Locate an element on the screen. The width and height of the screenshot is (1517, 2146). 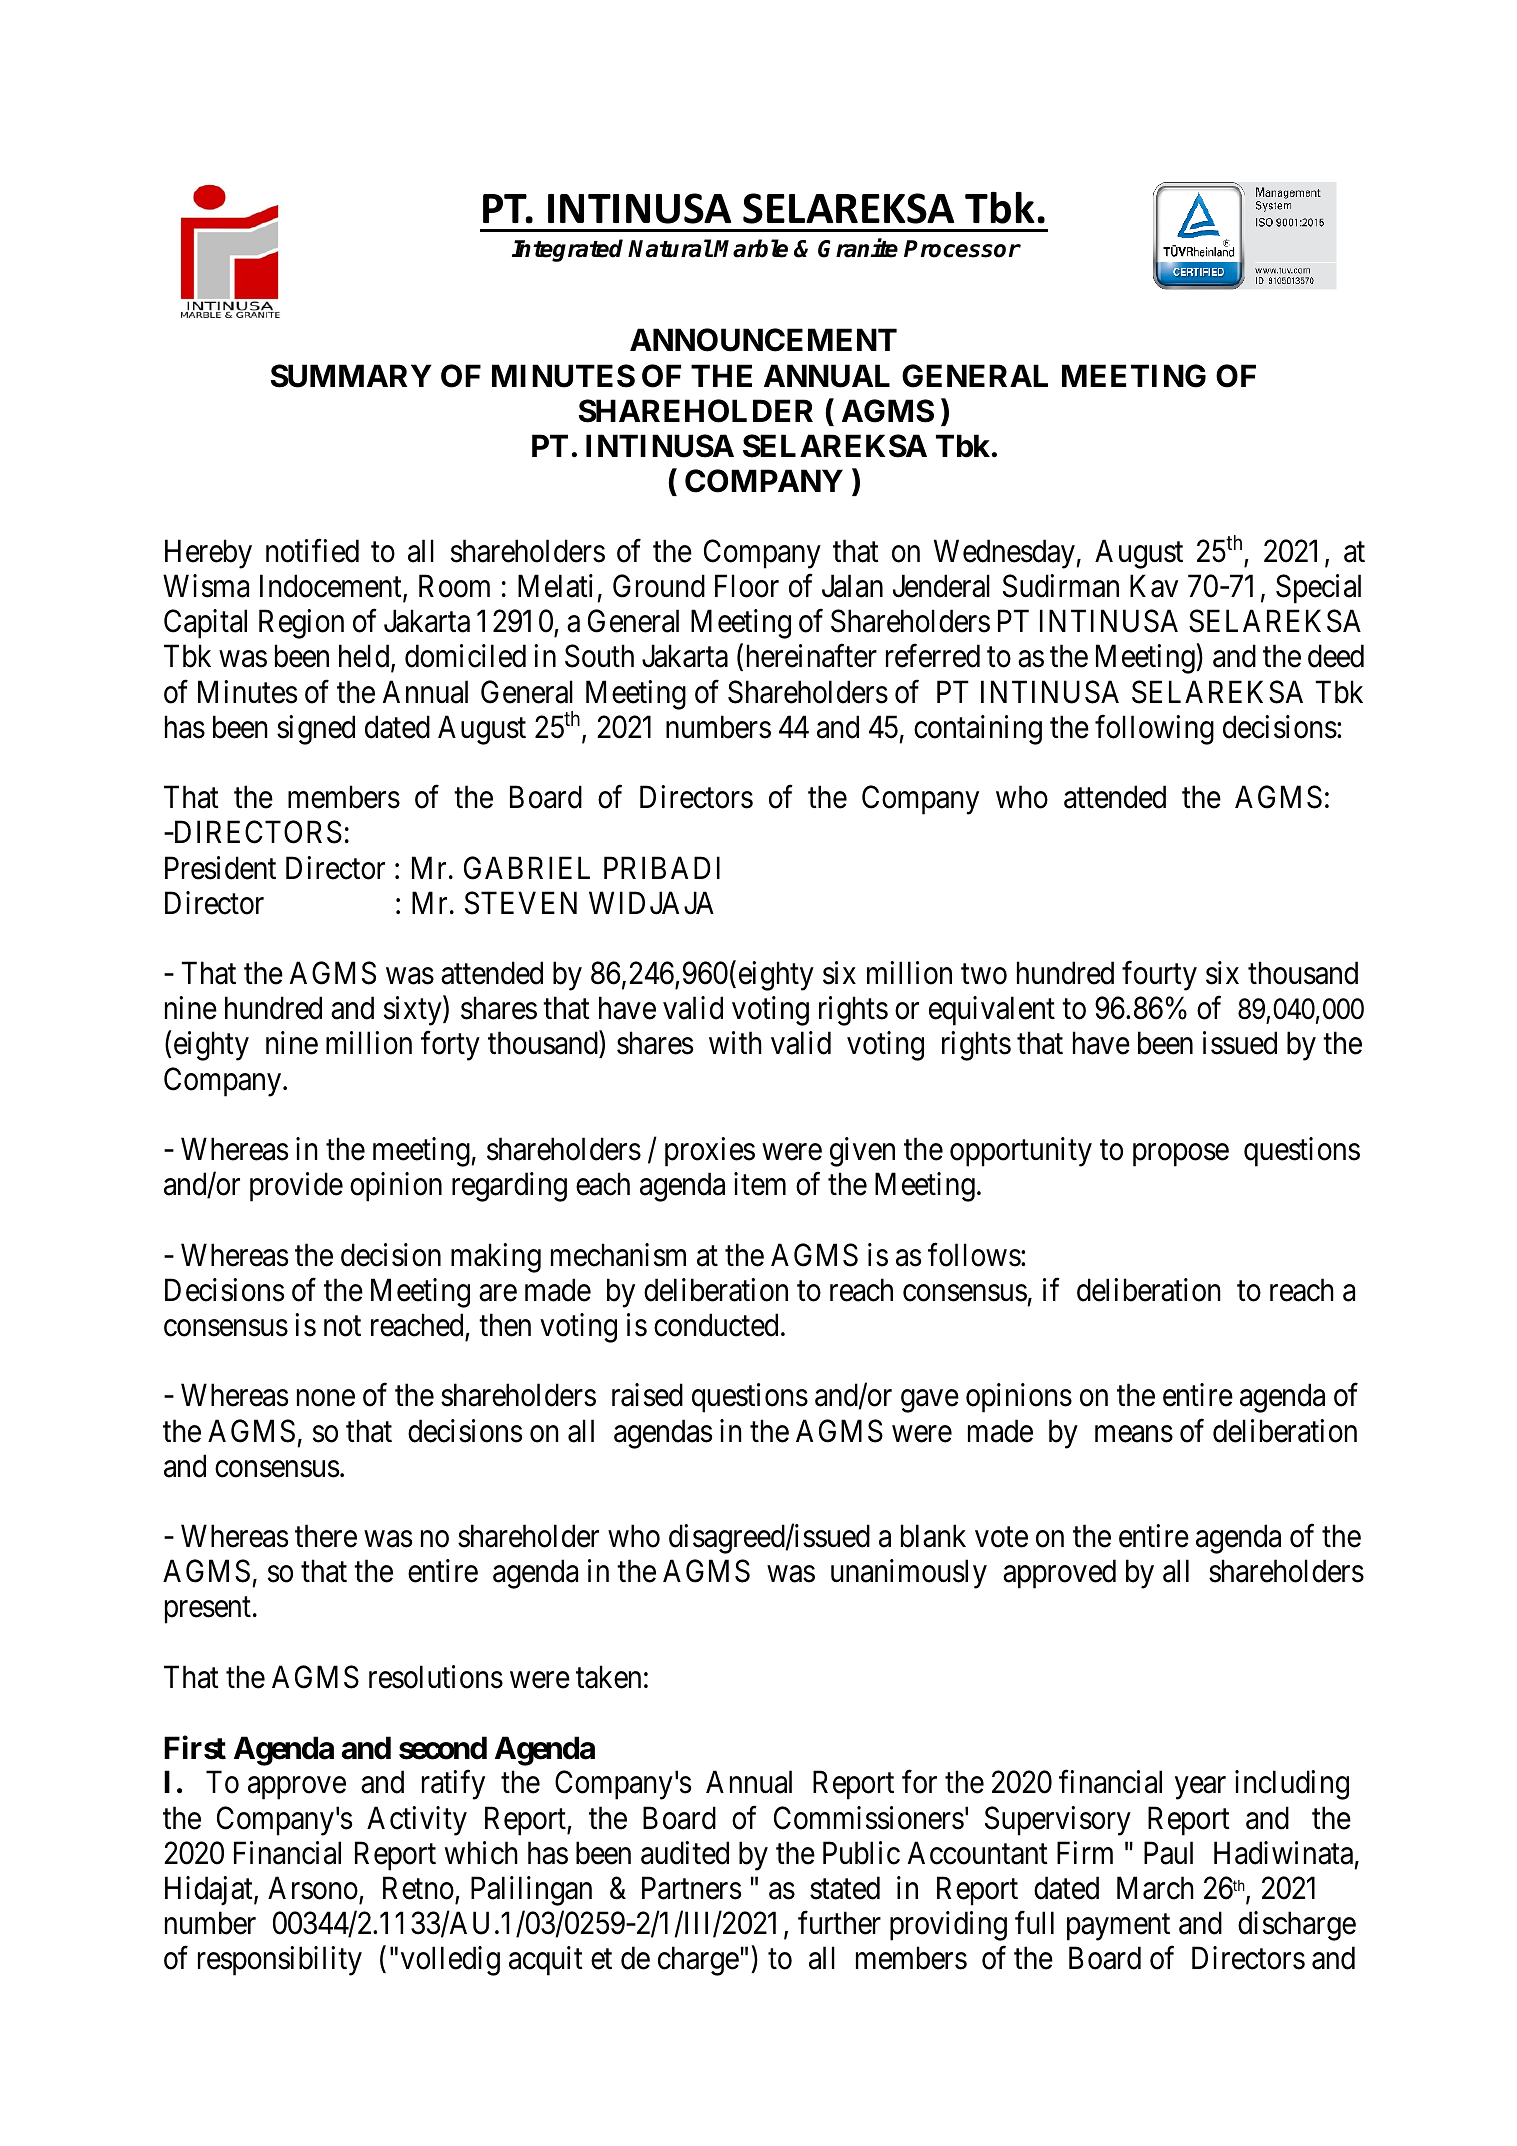
ANNOUNCEMENT is located at coordinates (763, 340).
